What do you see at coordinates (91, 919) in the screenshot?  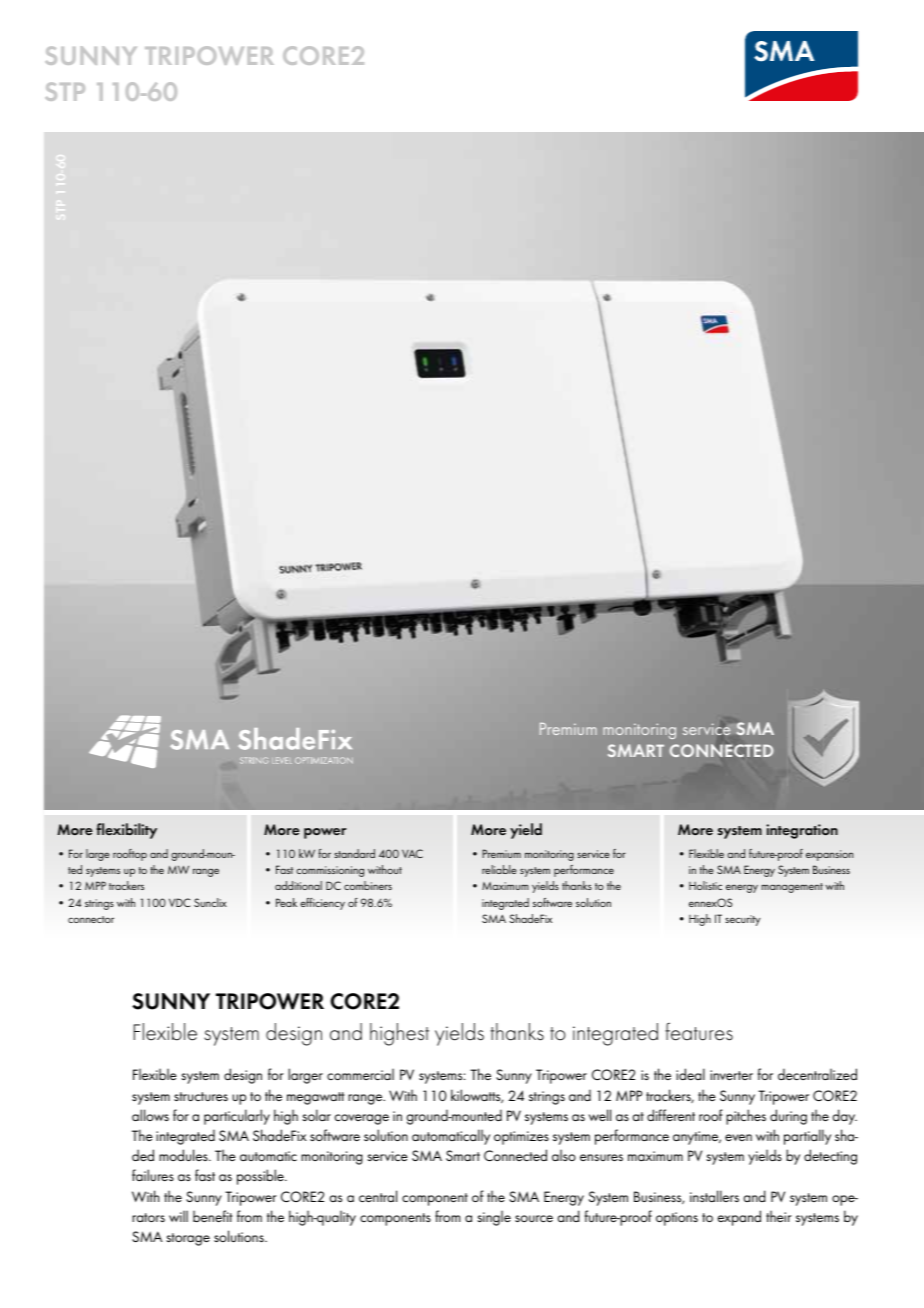 I see `connector` at bounding box center [91, 919].
